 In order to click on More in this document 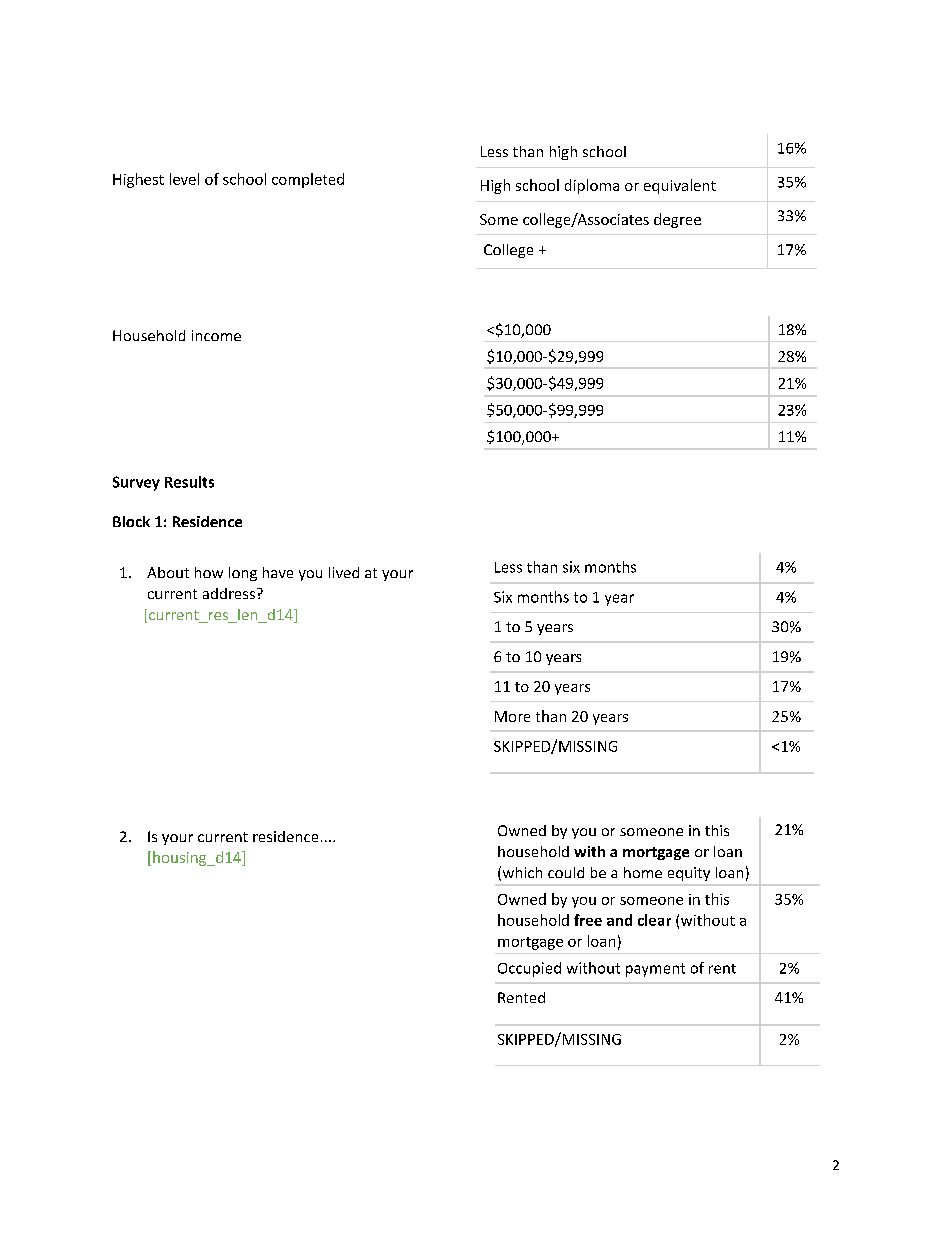, I will do `click(512, 716)`.
